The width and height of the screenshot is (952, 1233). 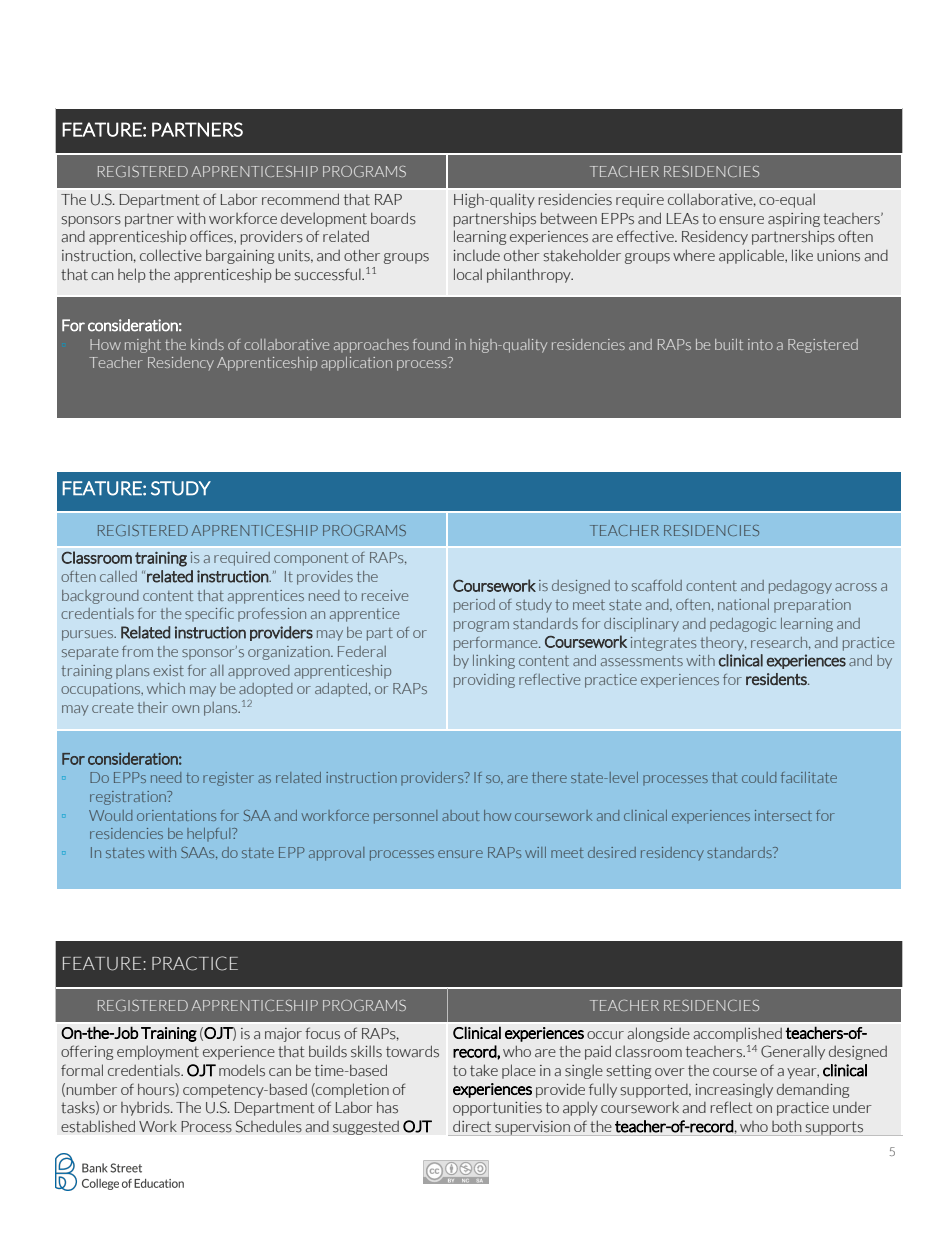 What do you see at coordinates (212, 237) in the screenshot?
I see `offices` at bounding box center [212, 237].
